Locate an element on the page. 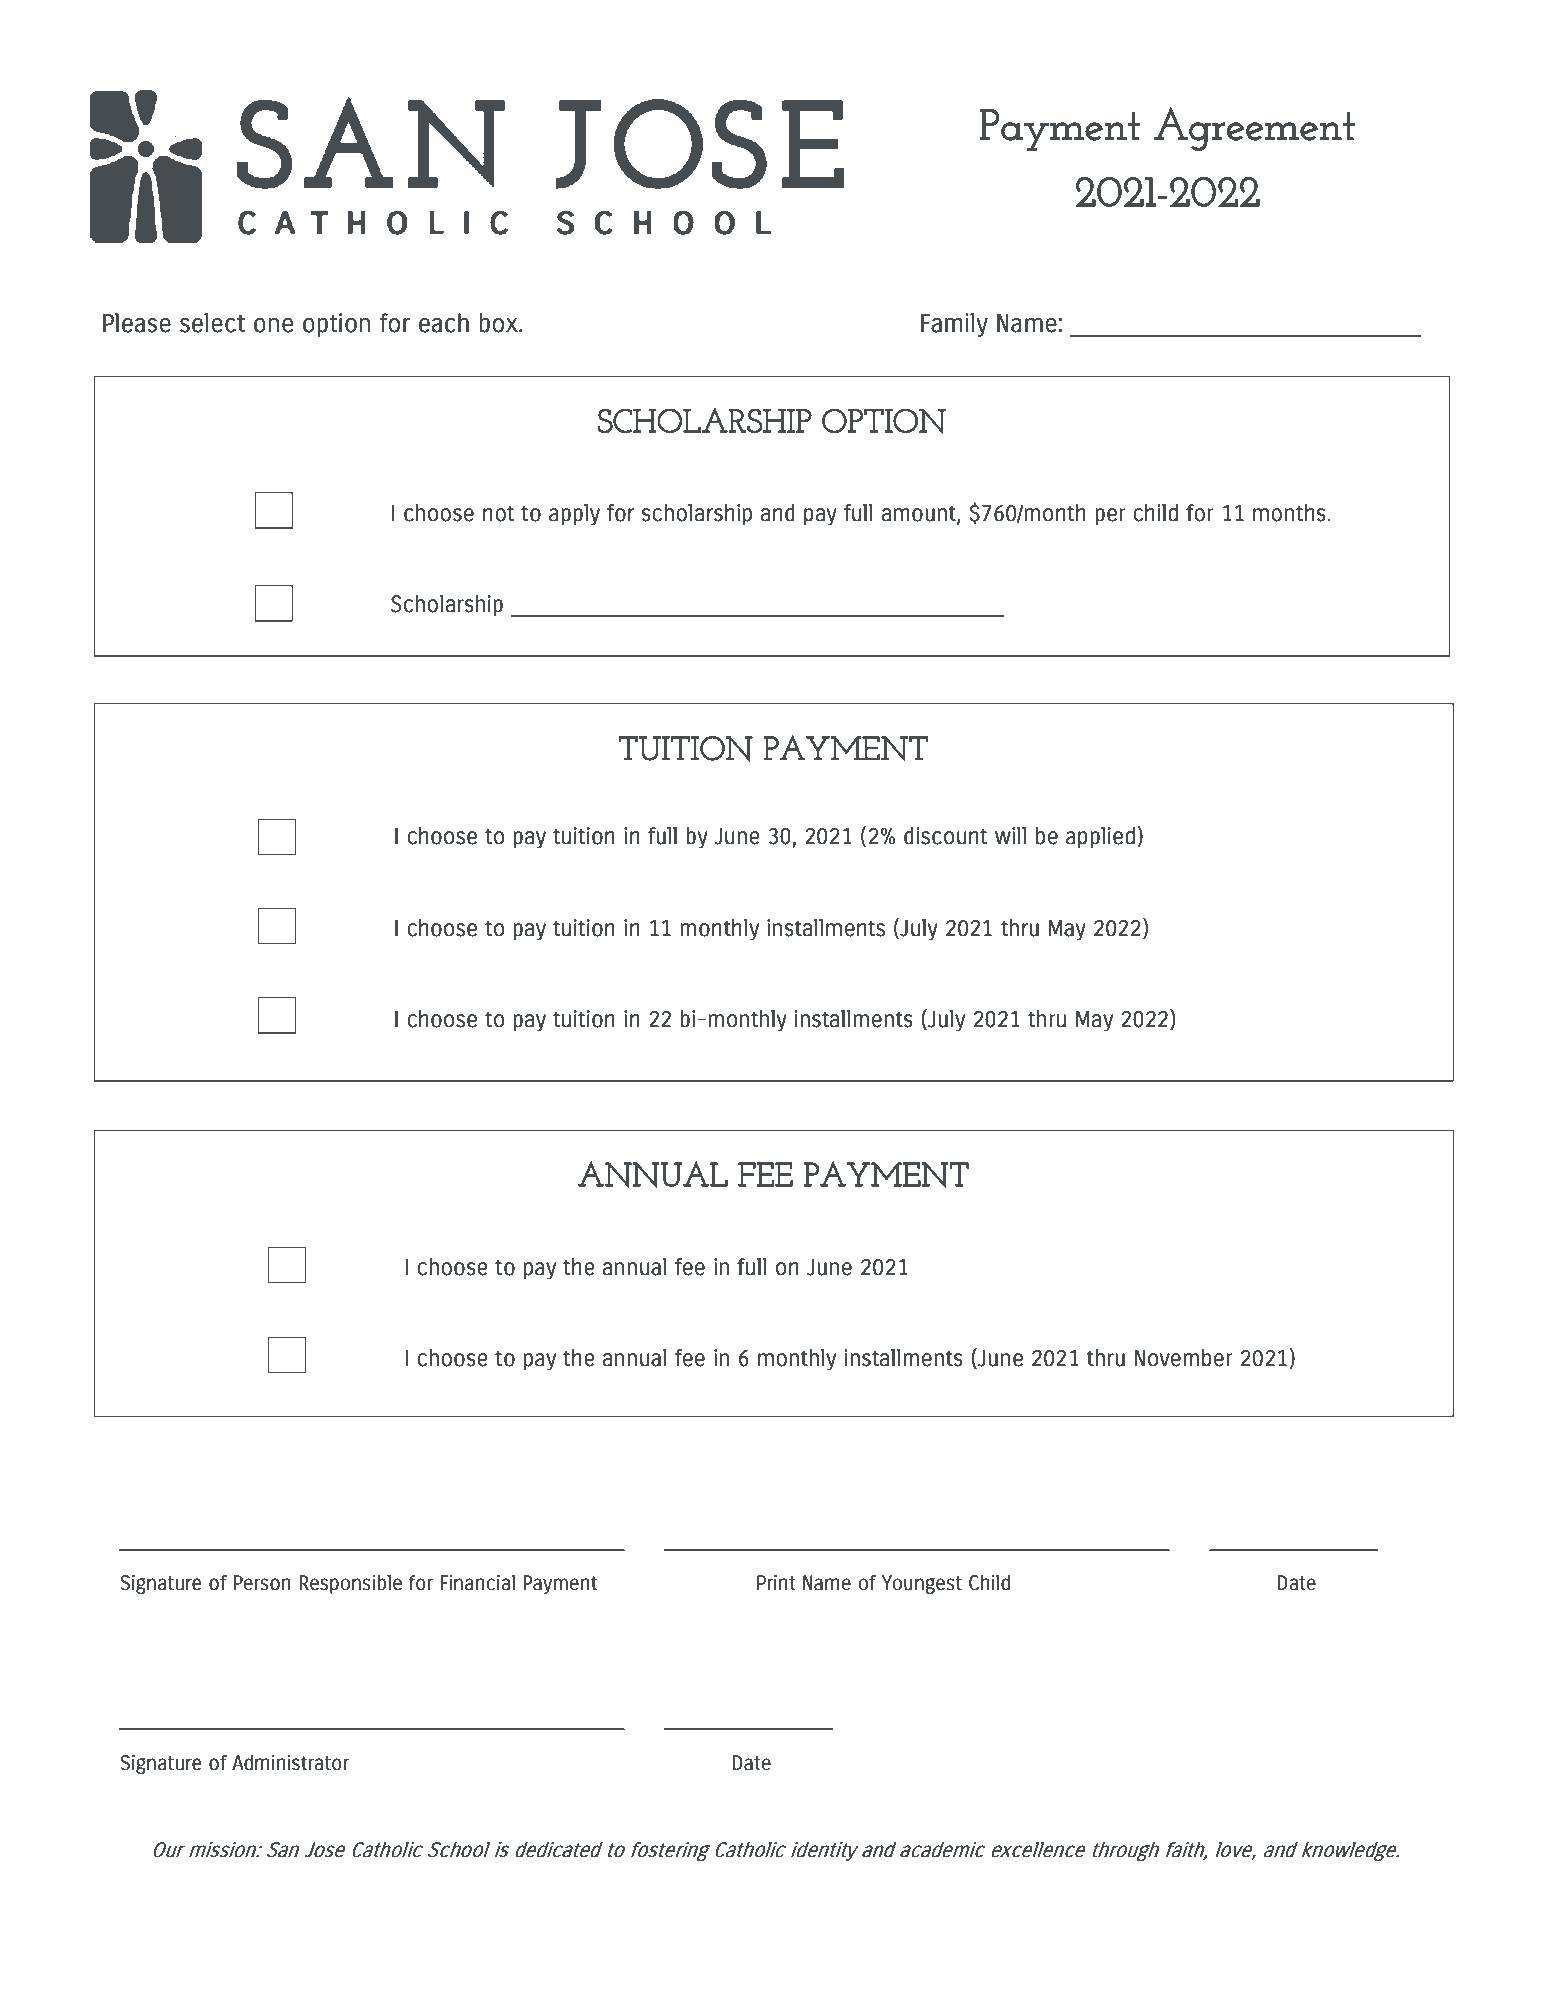 The height and width of the document is (1998, 1544). Print is located at coordinates (776, 1582).
